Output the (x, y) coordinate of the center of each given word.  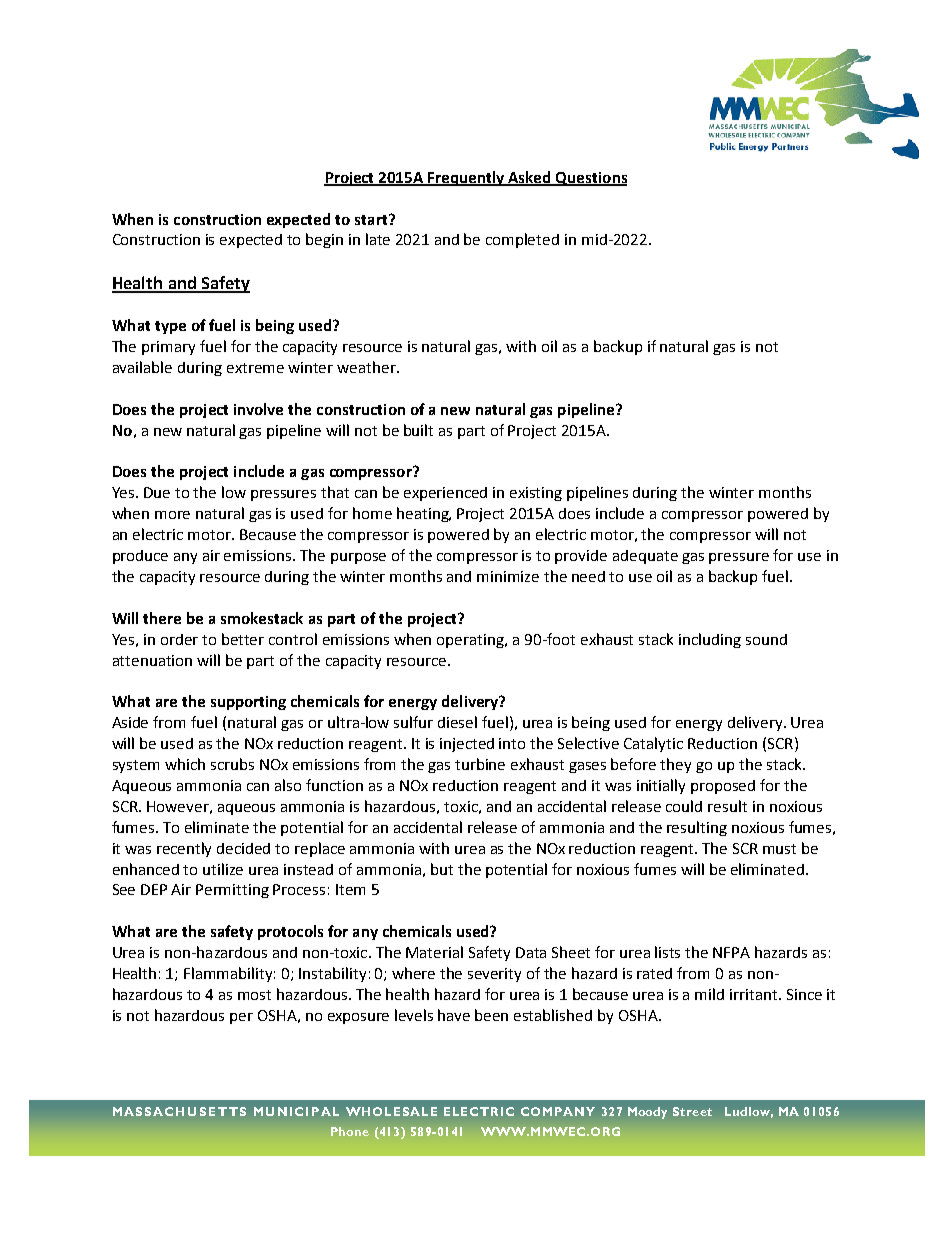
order (179, 639)
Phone (350, 1131)
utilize (223, 869)
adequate (645, 557)
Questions (590, 179)
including (710, 640)
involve (258, 409)
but (442, 869)
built (418, 430)
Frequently (467, 178)
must (779, 849)
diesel (457, 722)
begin (324, 240)
